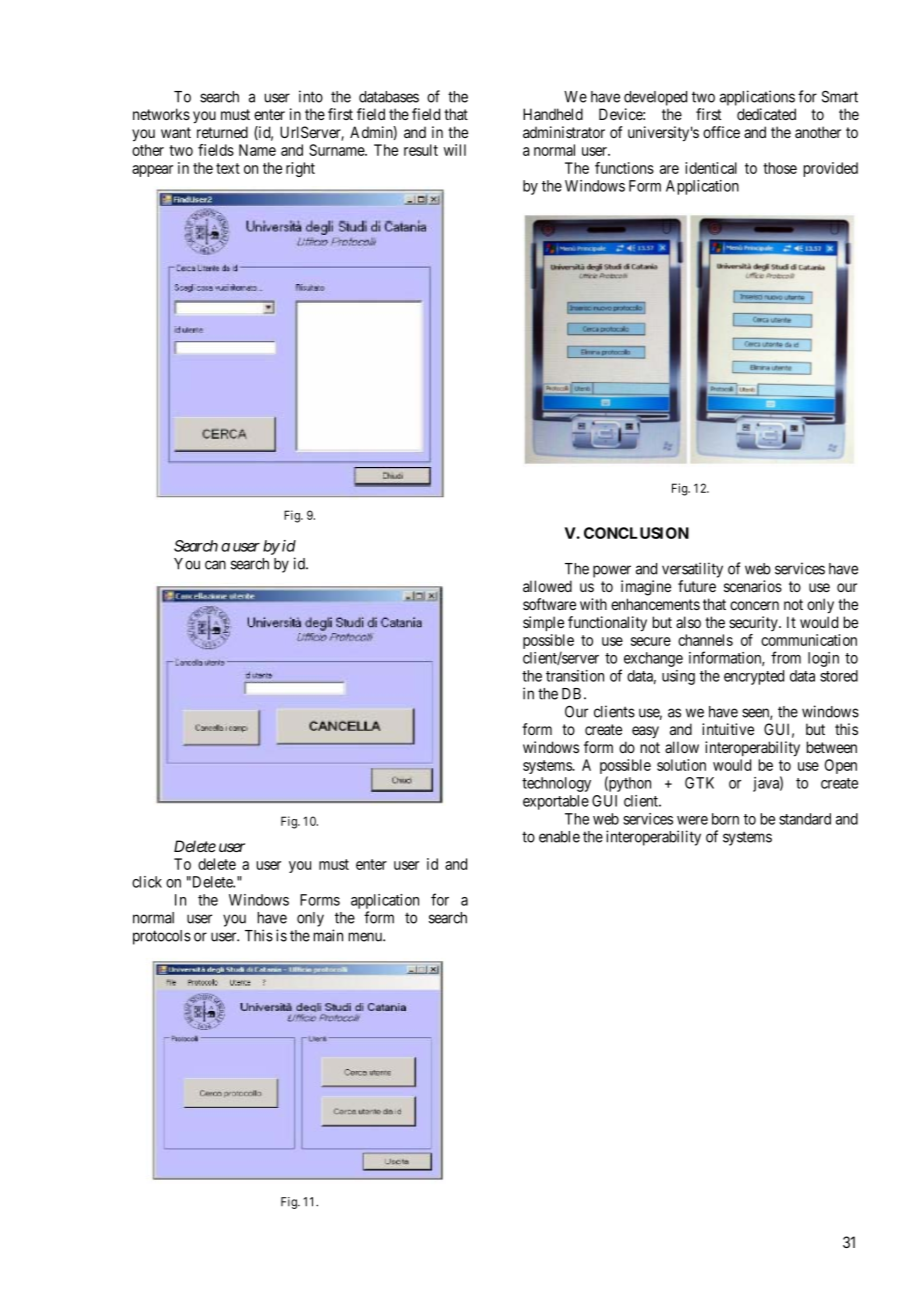 This image has width=924, height=1308. What do you see at coordinates (766, 114) in the image?
I see `dedicated` at bounding box center [766, 114].
